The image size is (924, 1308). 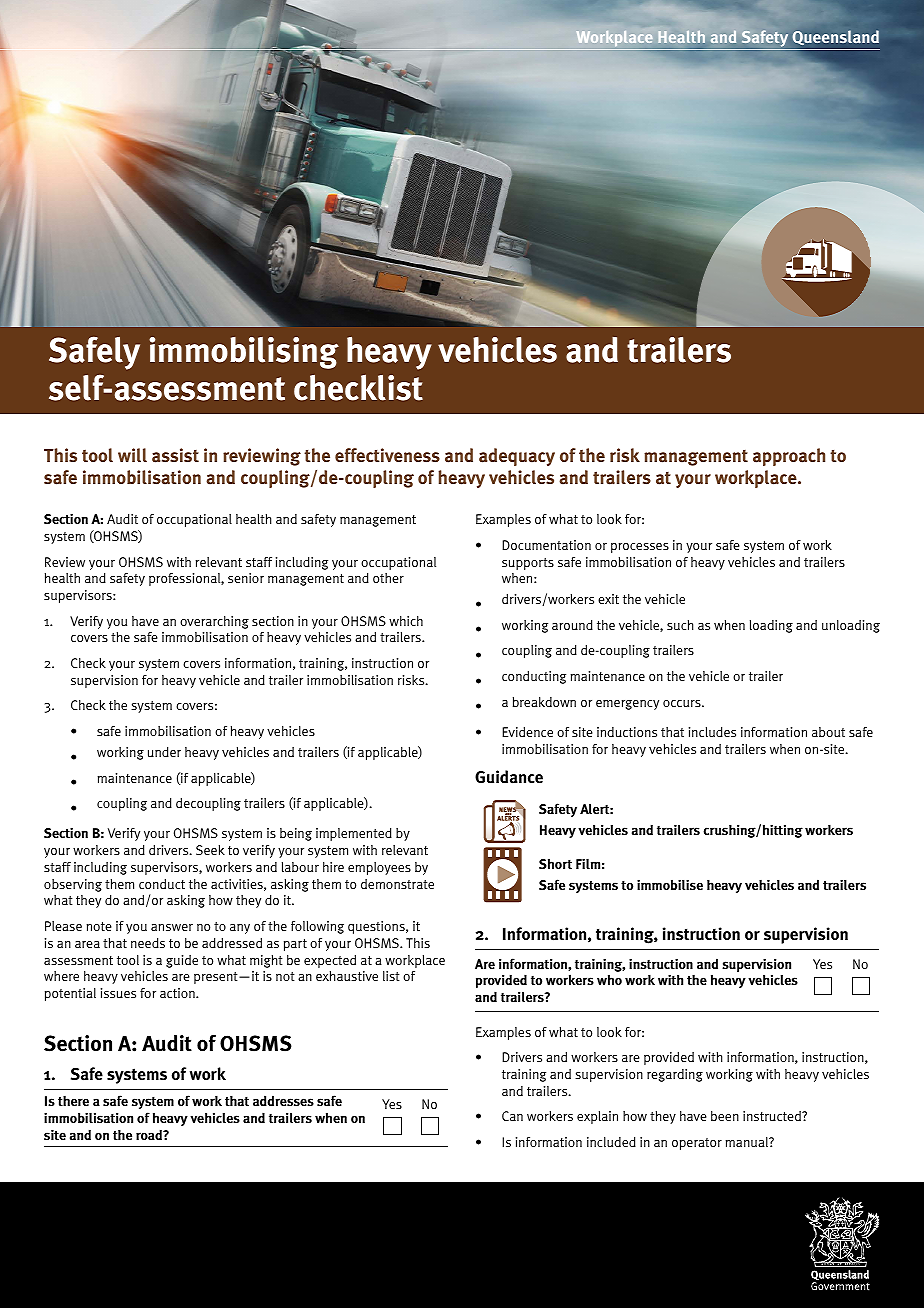 I want to click on immobilise, so click(x=670, y=884).
